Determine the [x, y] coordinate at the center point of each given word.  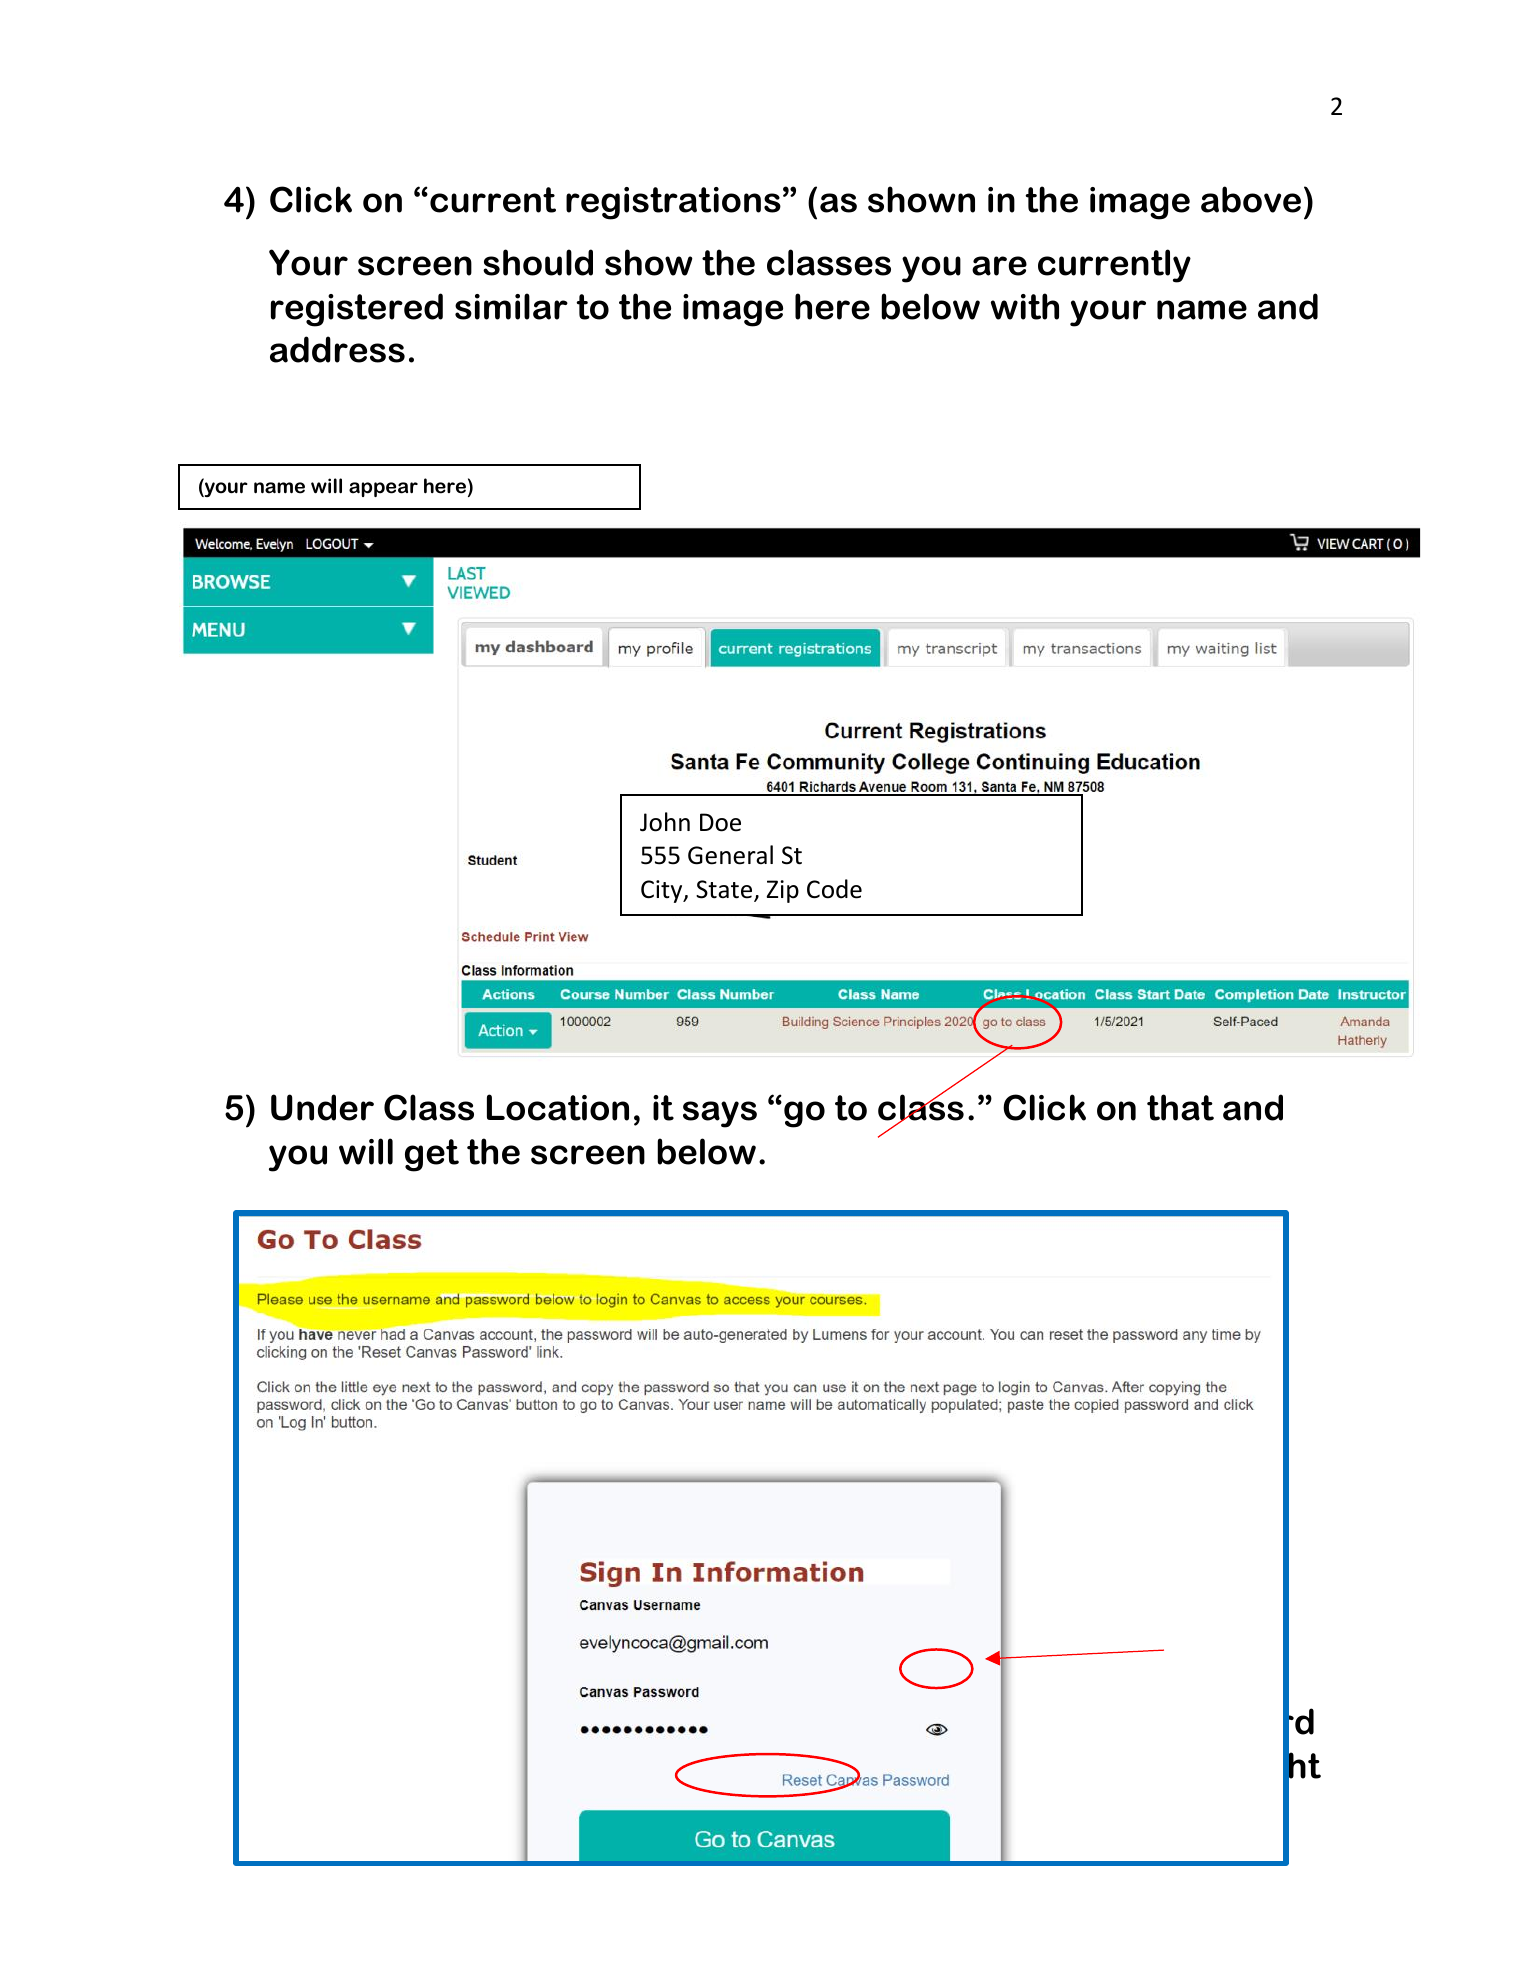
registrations [673, 203]
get [432, 1155]
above [1251, 199]
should [538, 262]
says [720, 1114]
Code [834, 889]
